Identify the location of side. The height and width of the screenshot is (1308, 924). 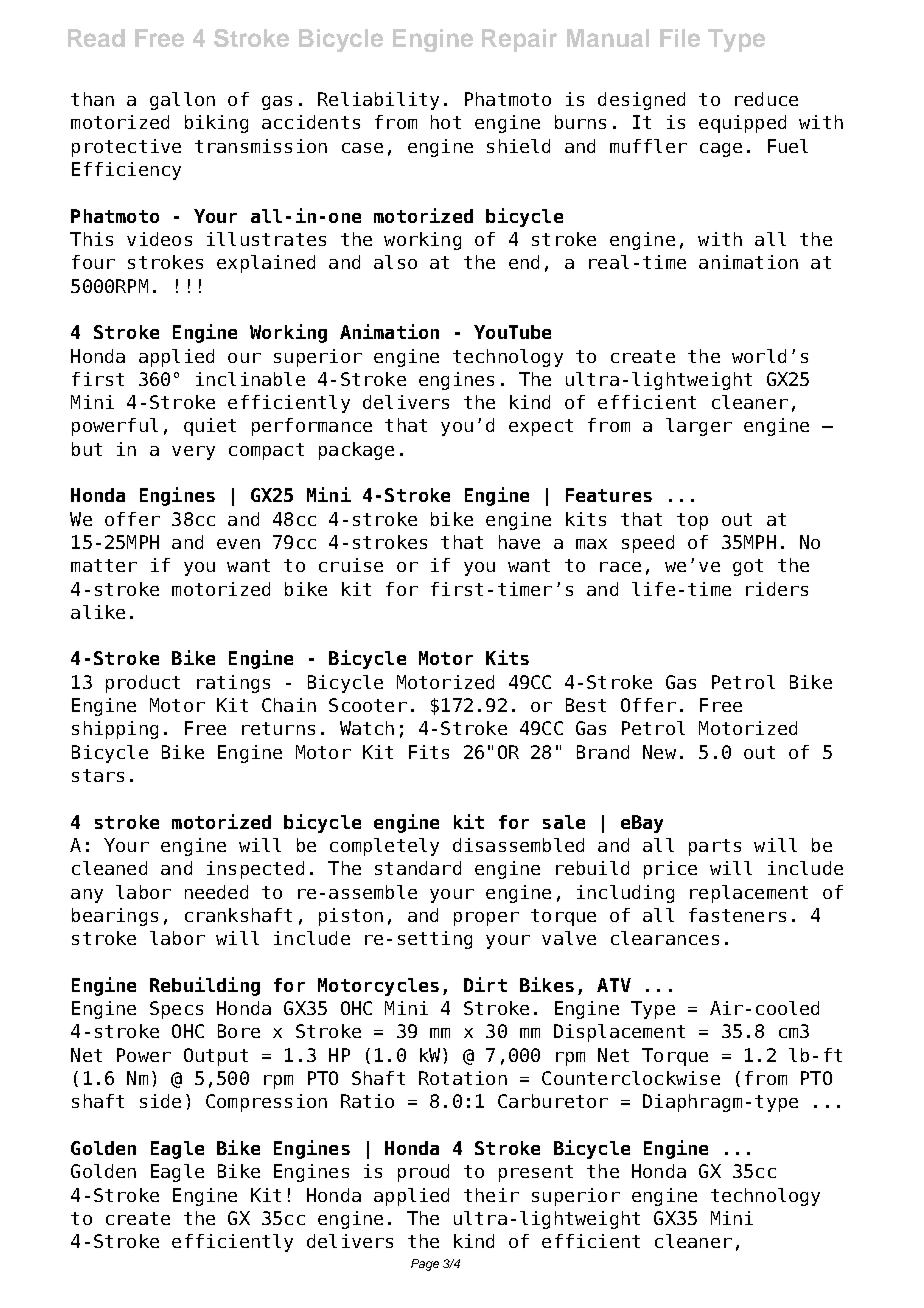
(160, 1101).
